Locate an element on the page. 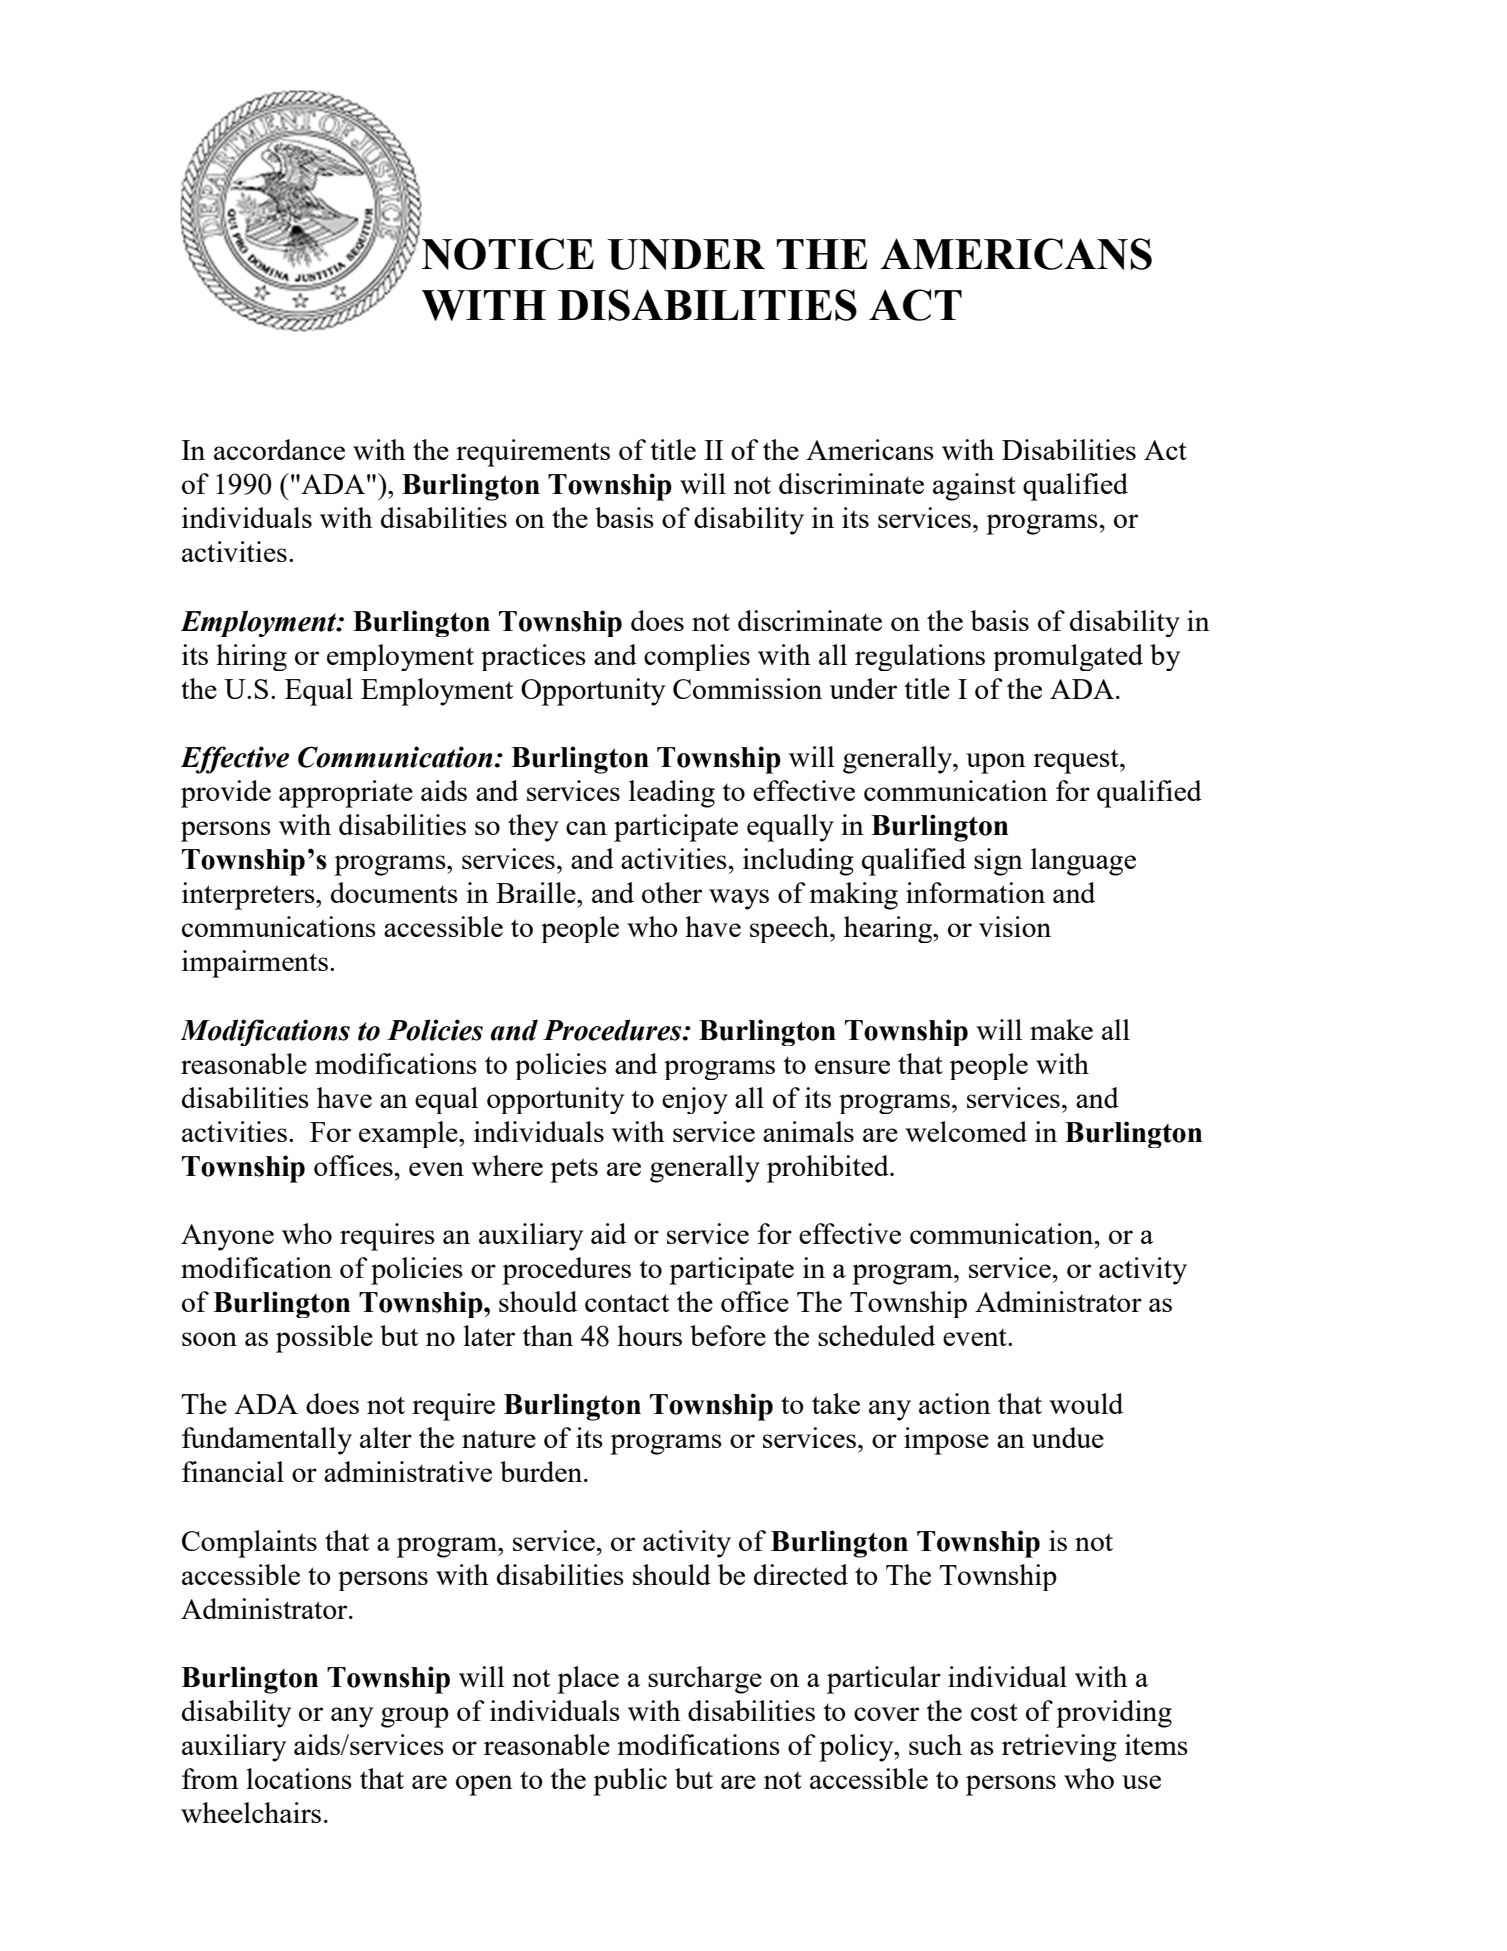  welcomed is located at coordinates (966, 1131).
